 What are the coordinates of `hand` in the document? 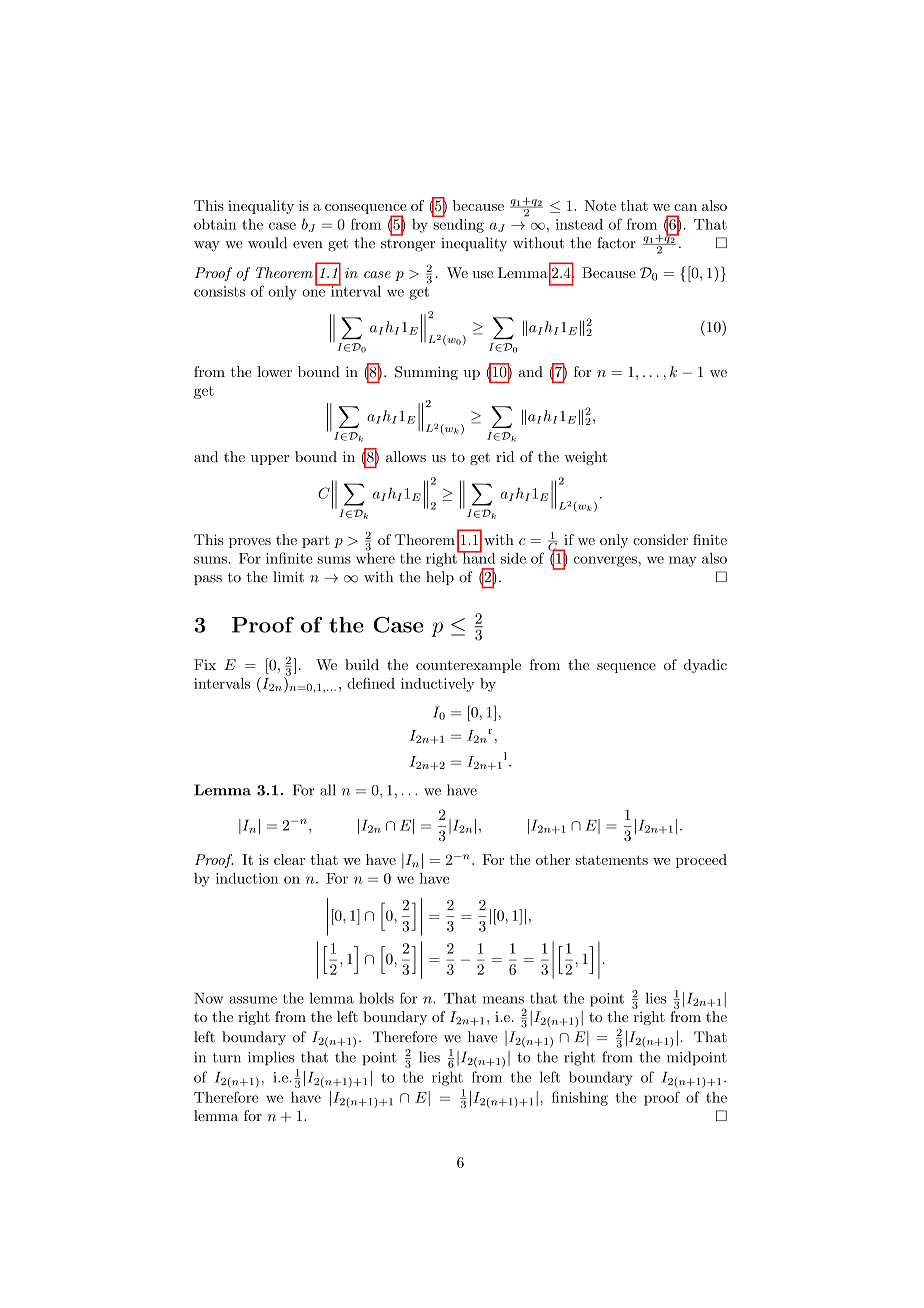 It's located at (478, 557).
